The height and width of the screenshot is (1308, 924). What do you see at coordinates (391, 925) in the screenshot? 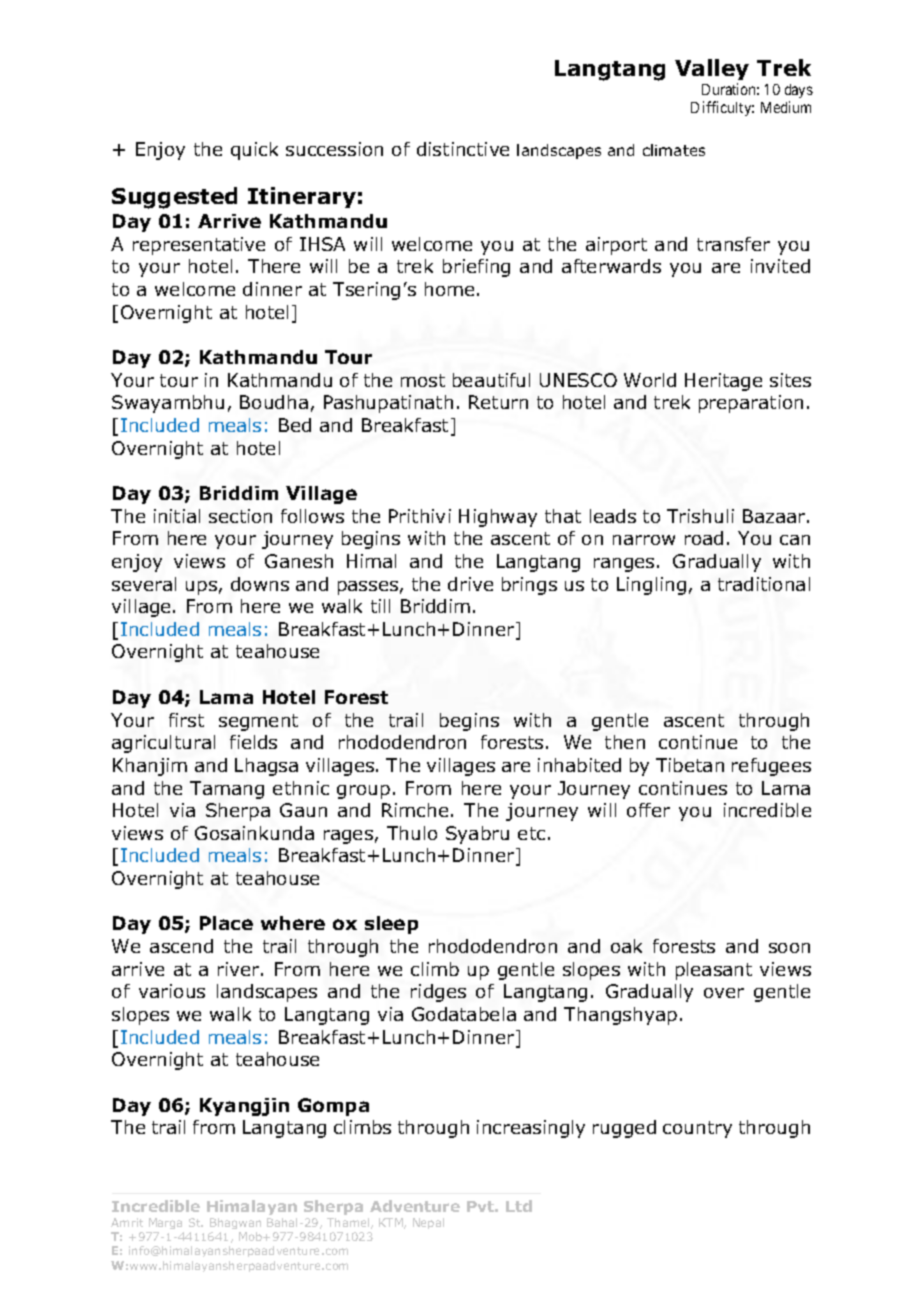
I see `sleep` at bounding box center [391, 925].
